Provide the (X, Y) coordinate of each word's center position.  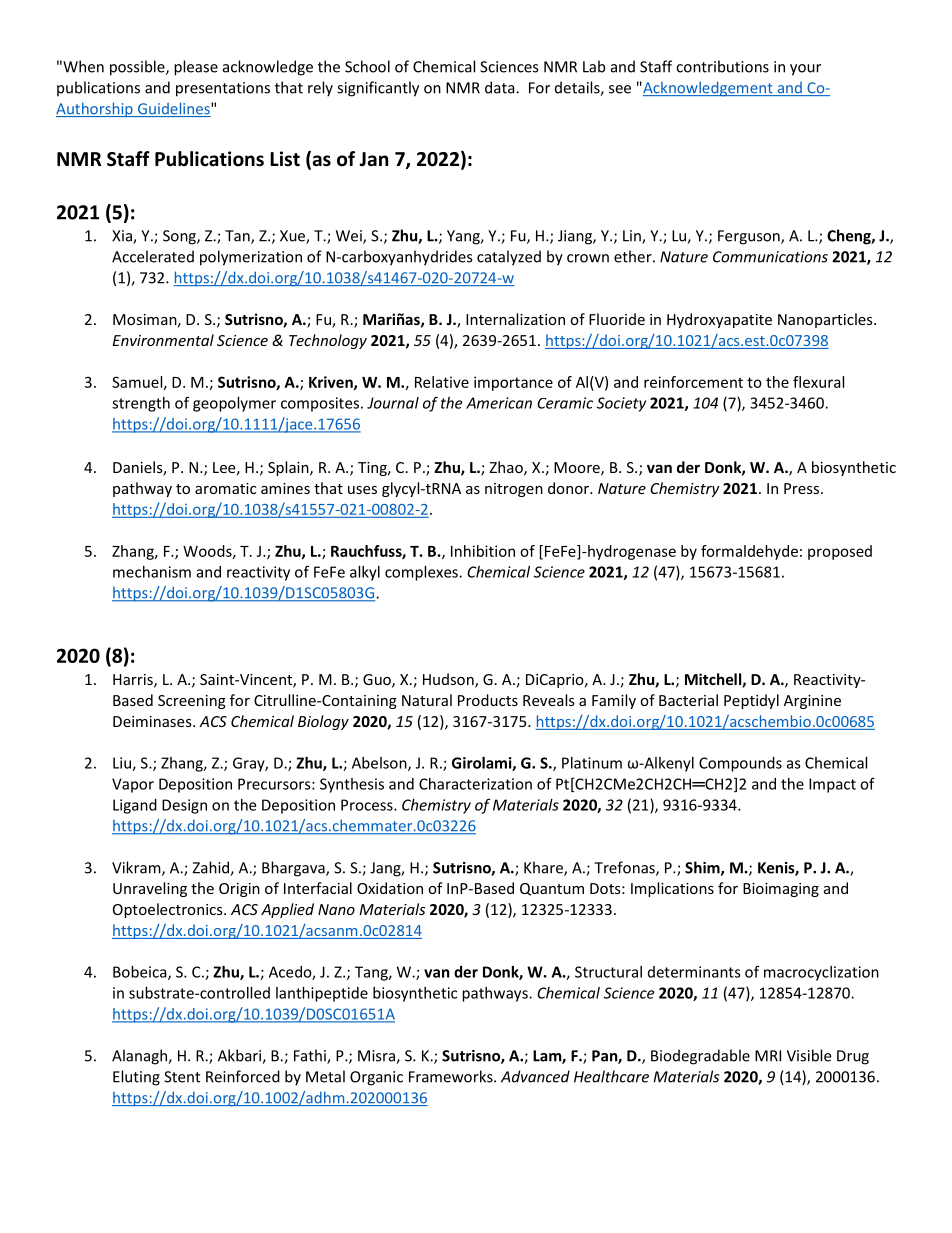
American (499, 403)
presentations (223, 89)
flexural (818, 382)
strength (141, 404)
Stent (182, 1077)
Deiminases (153, 721)
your (805, 70)
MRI (768, 1056)
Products (488, 700)
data (501, 87)
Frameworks (452, 1076)
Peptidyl (751, 701)
